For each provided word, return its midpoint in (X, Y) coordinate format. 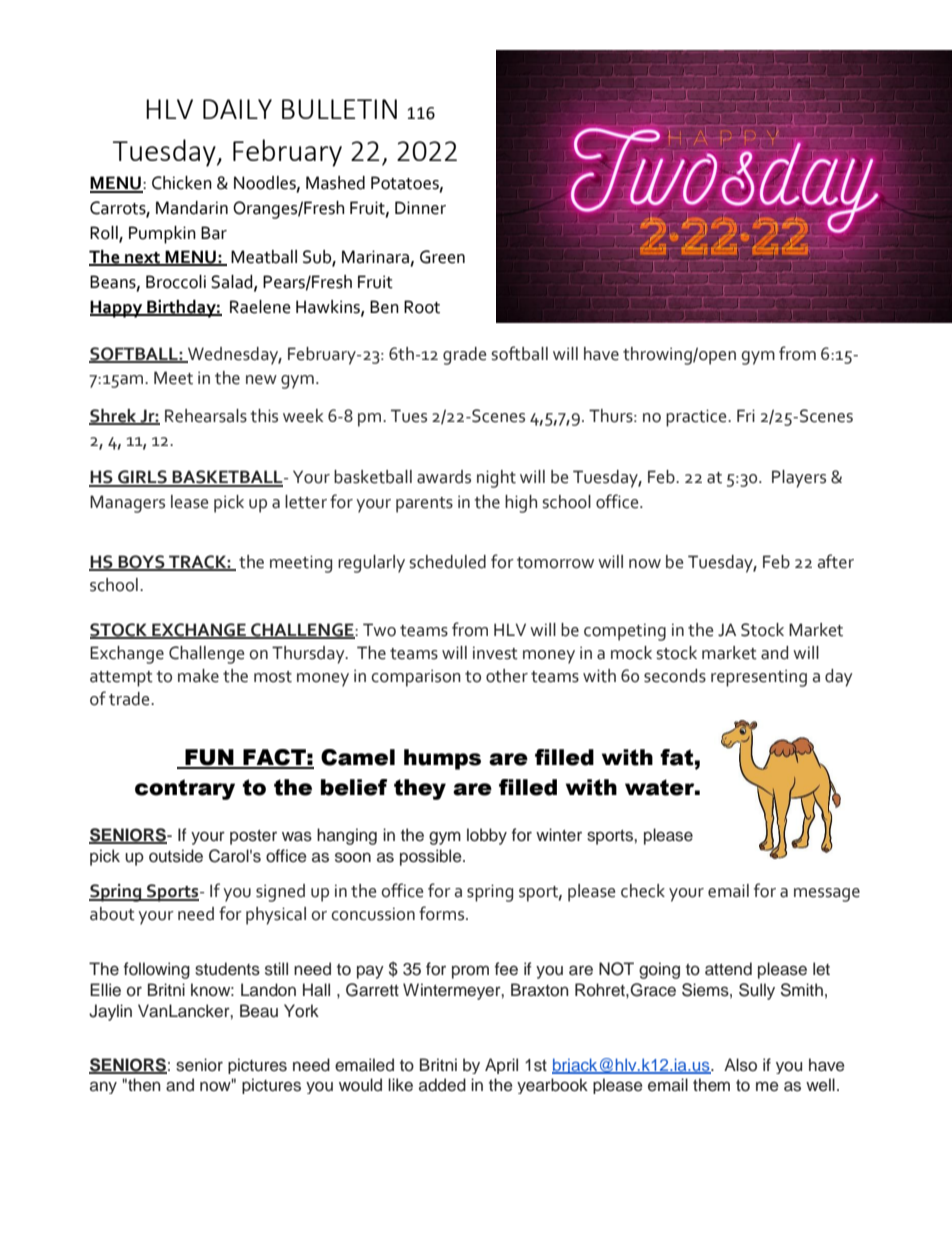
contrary (185, 789)
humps (442, 759)
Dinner (420, 208)
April (501, 1066)
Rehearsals (206, 416)
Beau (259, 1011)
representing (759, 678)
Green (442, 257)
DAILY (237, 109)
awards (444, 477)
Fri (746, 415)
